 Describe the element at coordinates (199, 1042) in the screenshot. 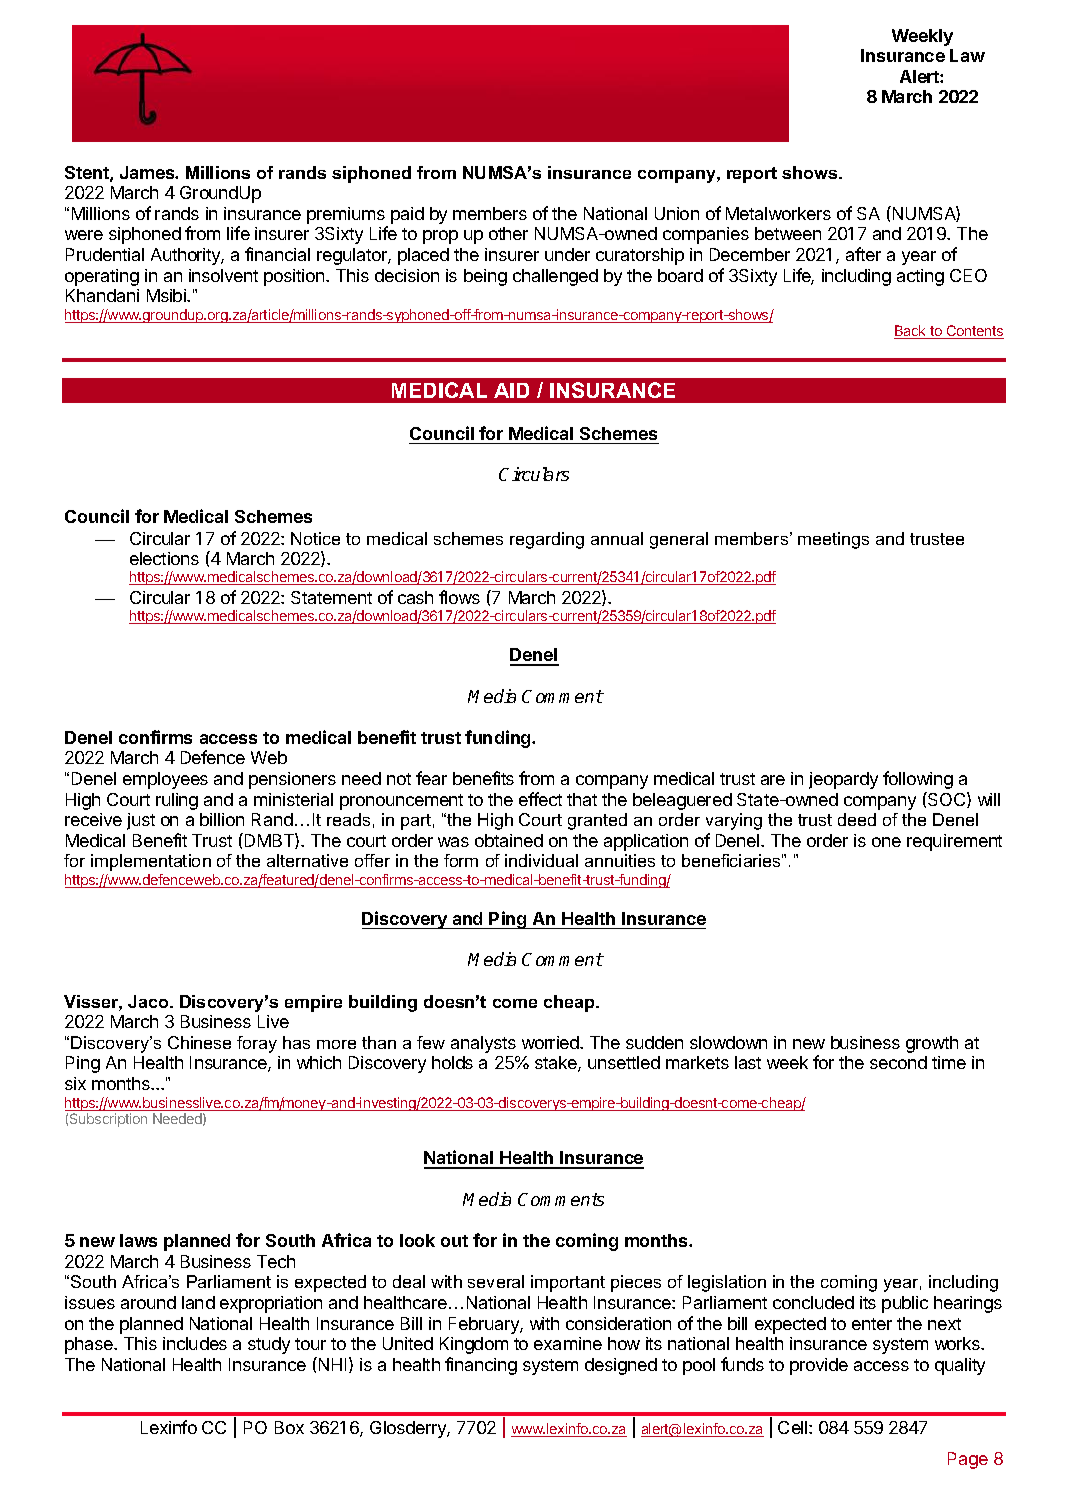

I see `Chinese` at that location.
